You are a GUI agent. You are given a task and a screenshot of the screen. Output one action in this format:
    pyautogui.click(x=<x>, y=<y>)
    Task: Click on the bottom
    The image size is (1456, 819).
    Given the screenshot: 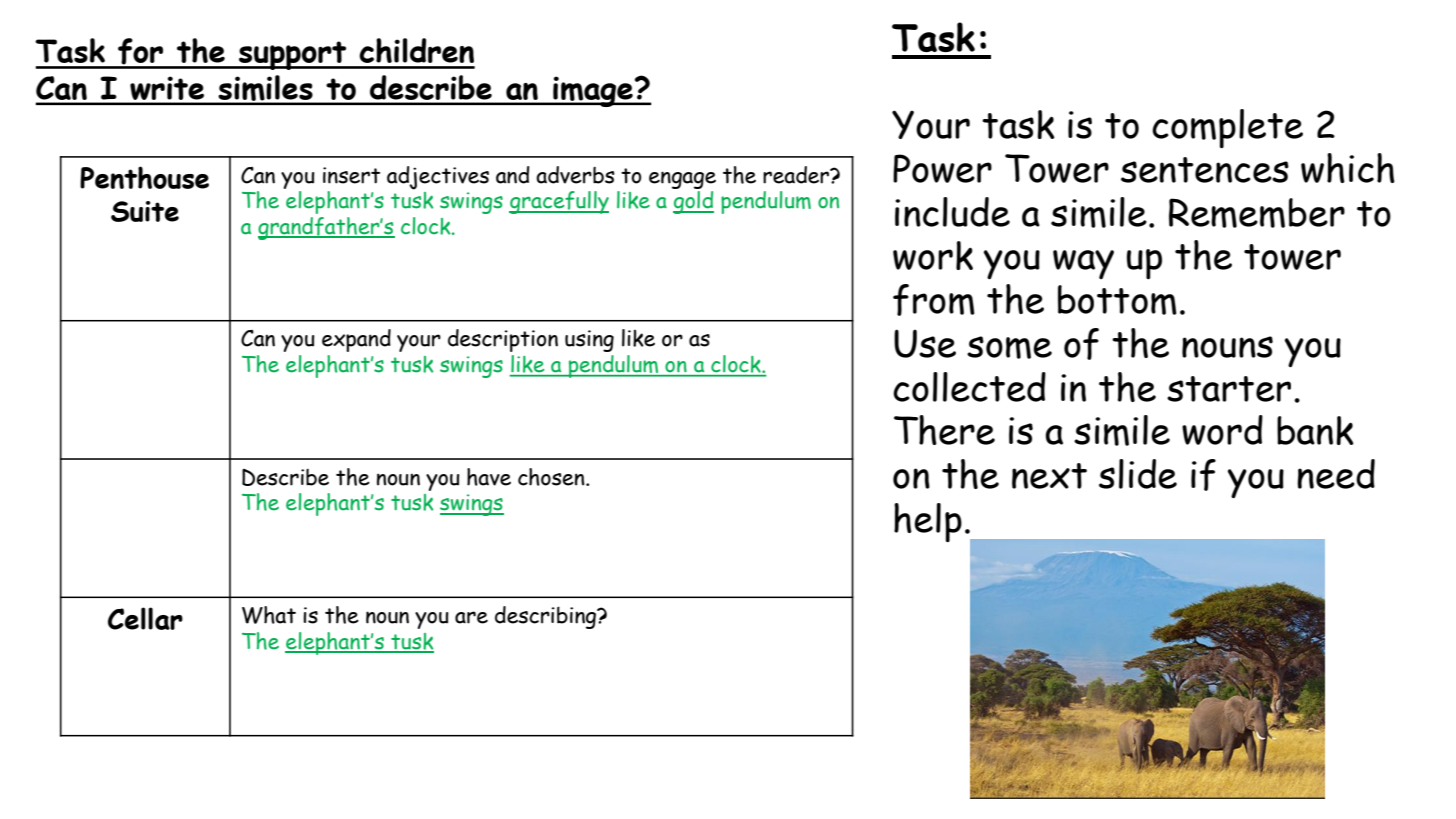 What is the action you would take?
    pyautogui.click(x=1117, y=300)
